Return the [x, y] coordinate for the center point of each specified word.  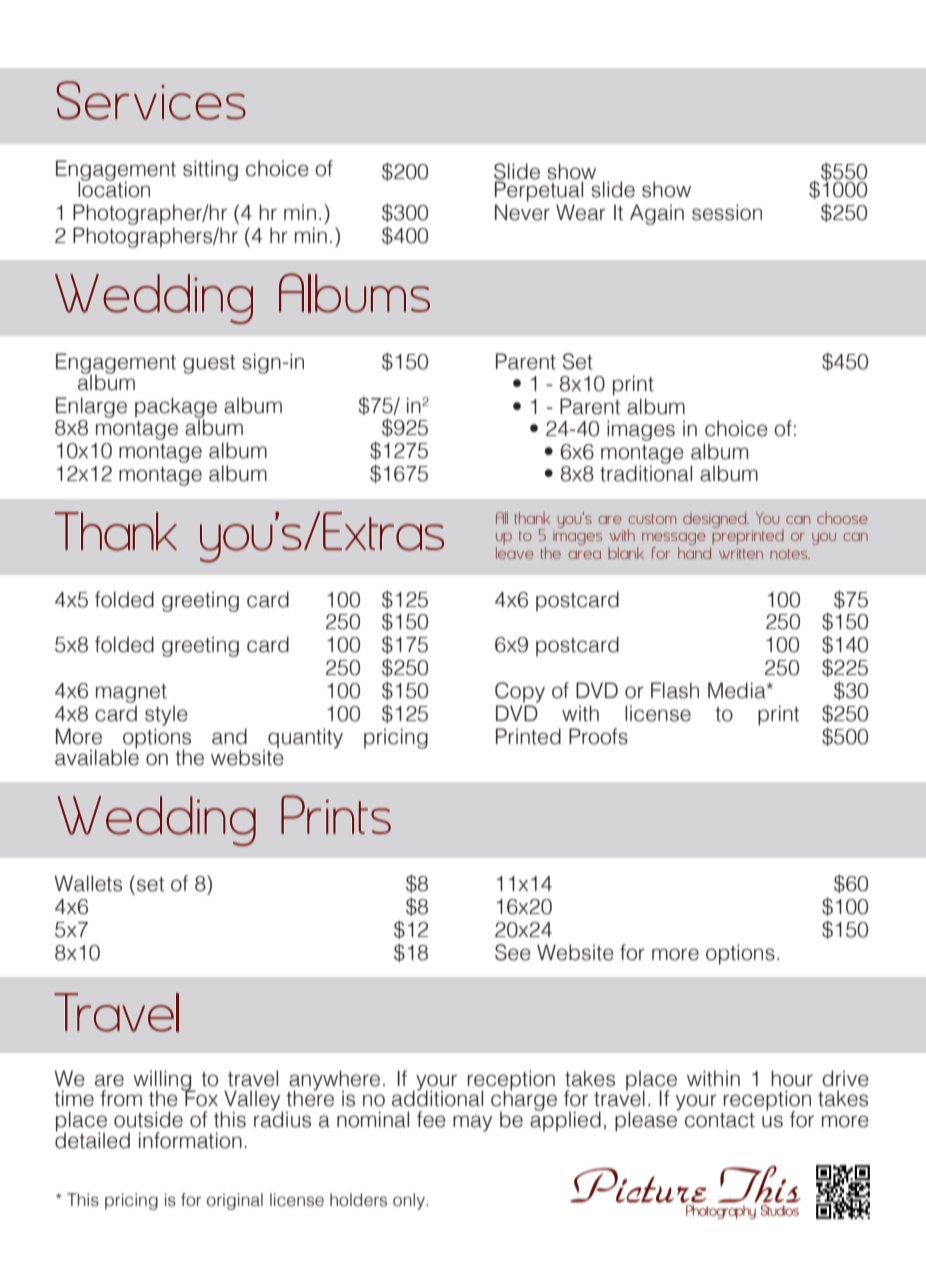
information [190, 1140]
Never [522, 212]
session [727, 212]
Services [151, 100]
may [473, 1123]
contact [720, 1120]
